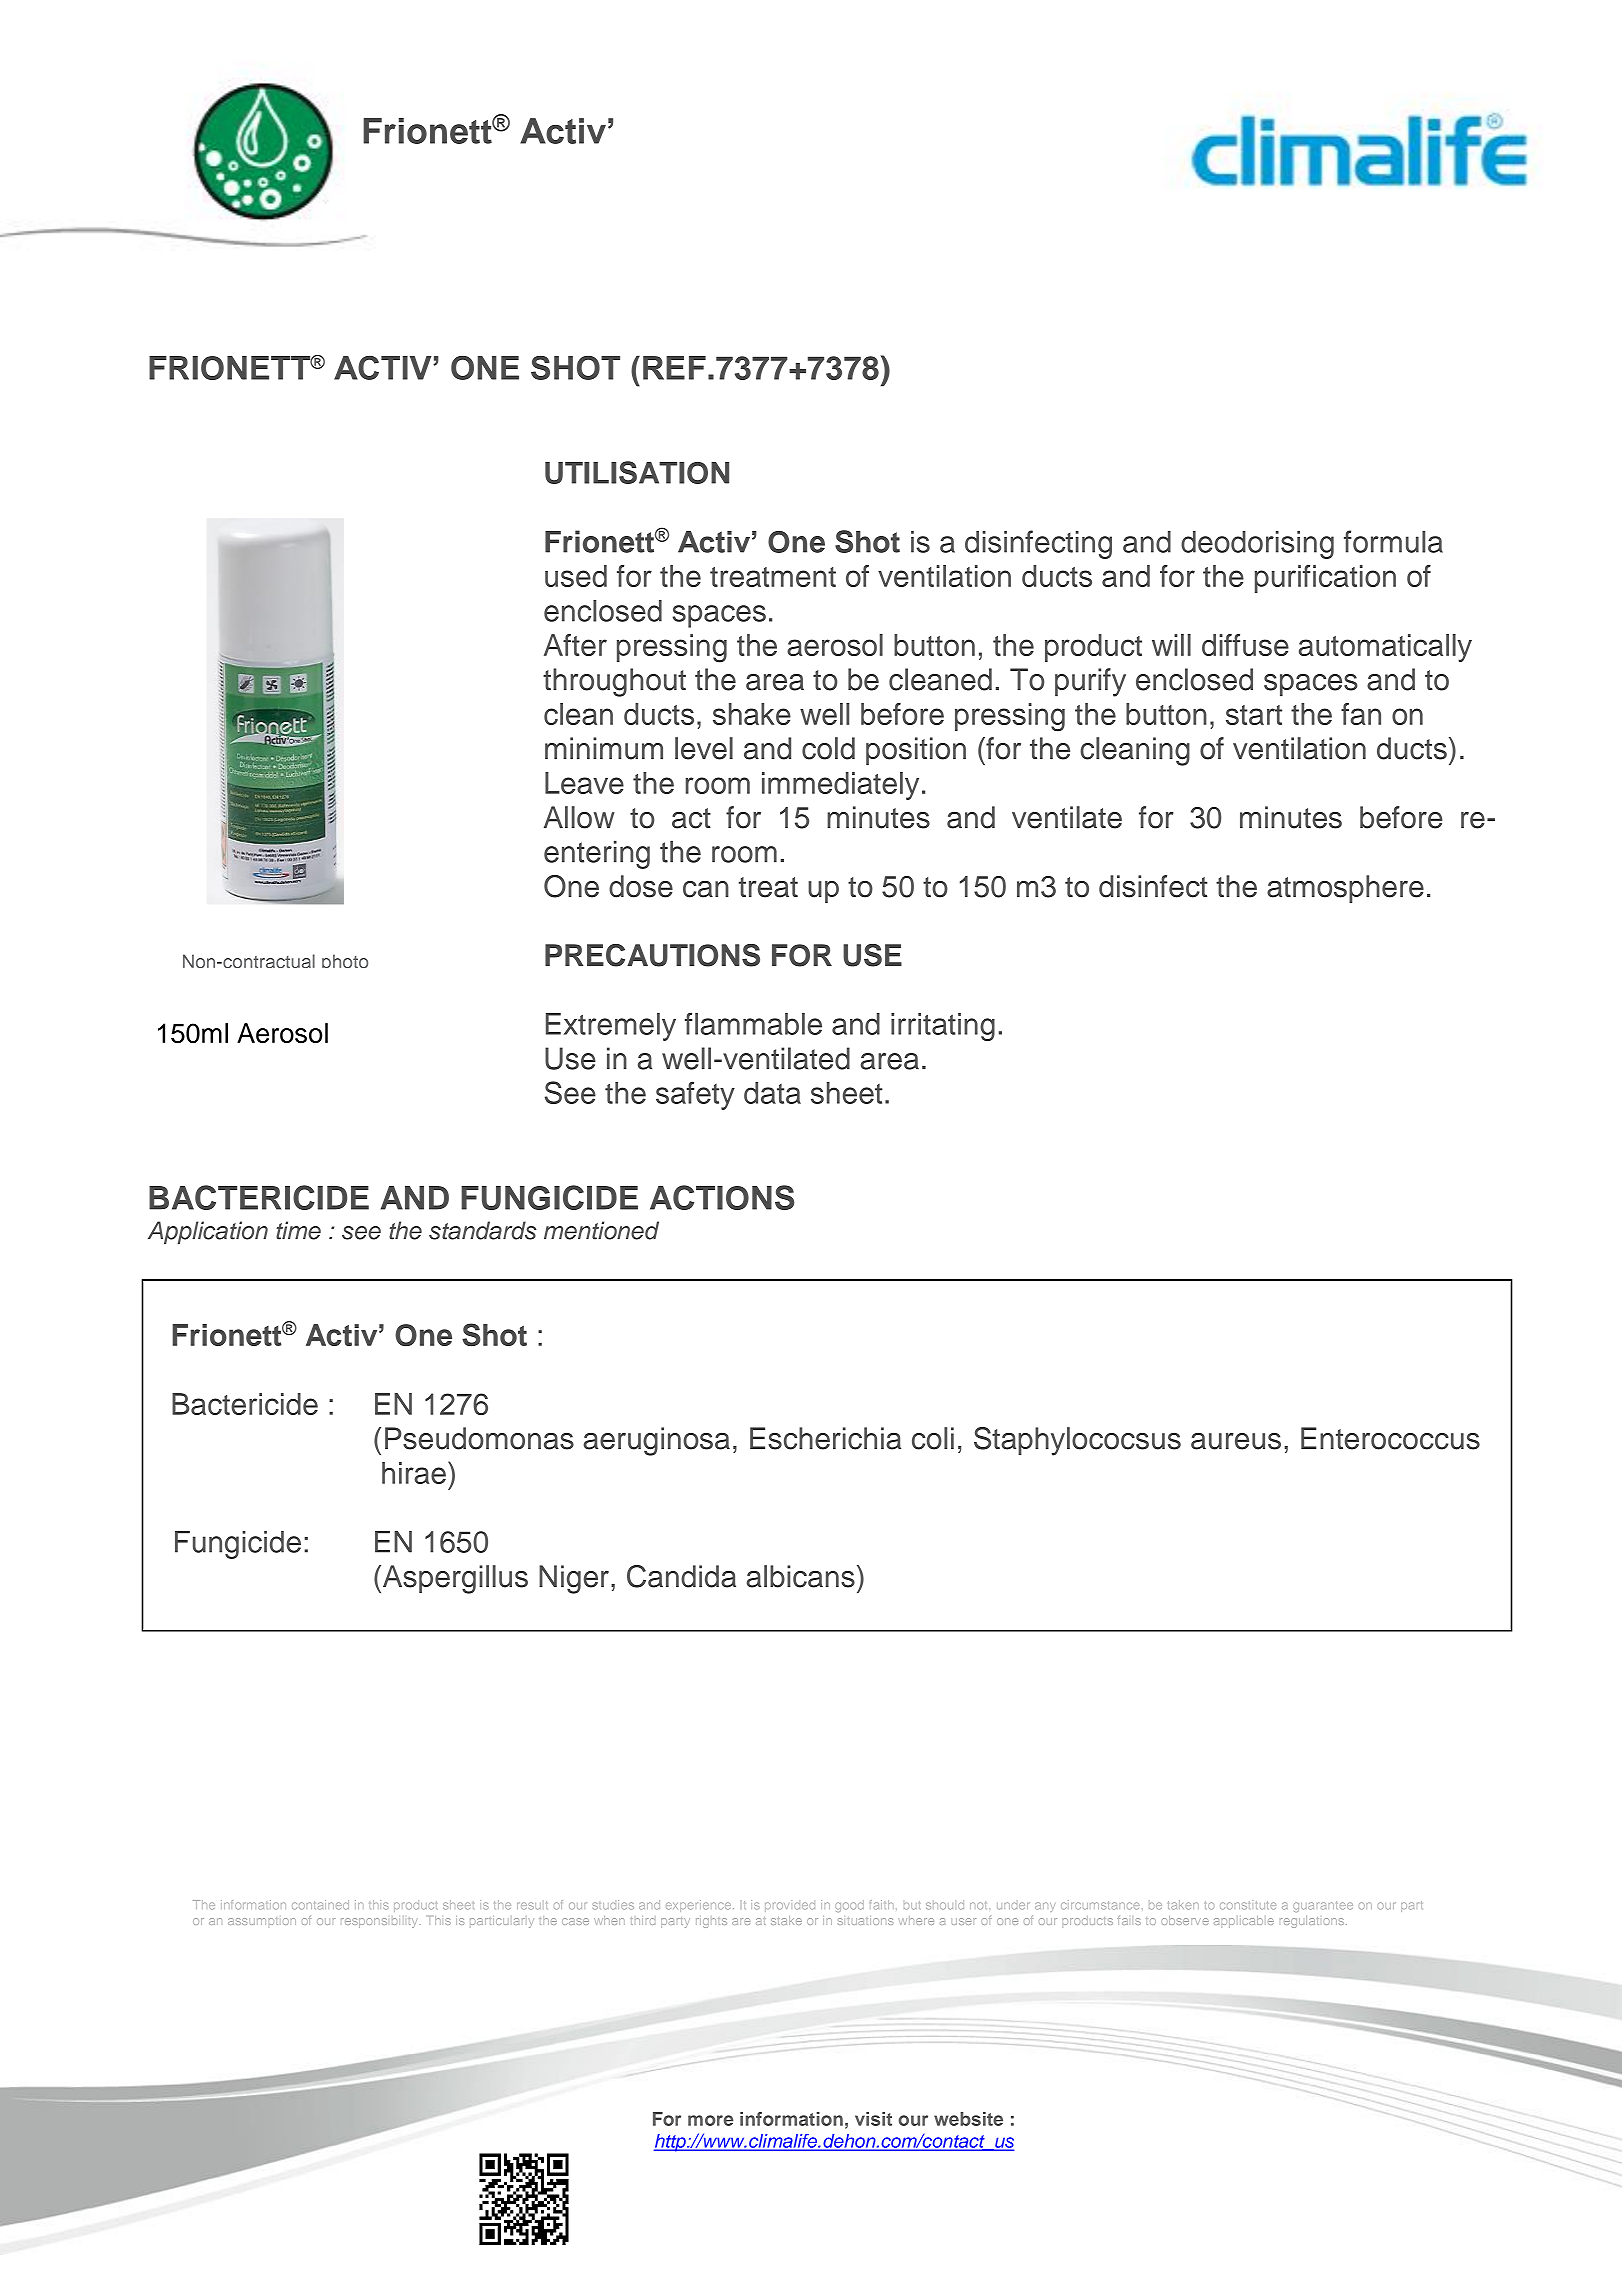 The width and height of the image is (1622, 2293). What do you see at coordinates (1345, 889) in the image?
I see `atmosphere` at bounding box center [1345, 889].
